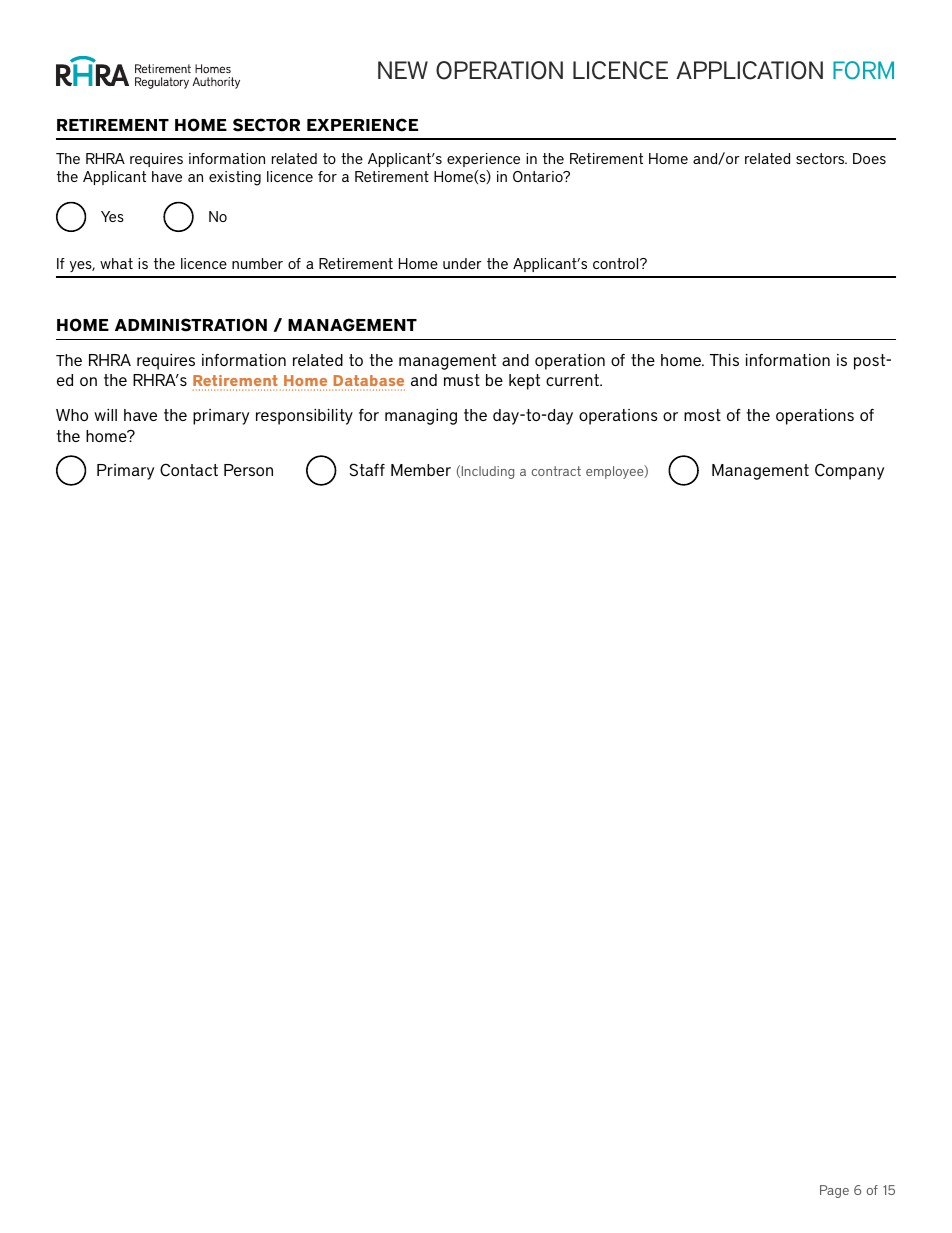 This screenshot has width=952, height=1233. Describe the element at coordinates (834, 1191) in the screenshot. I see `Page` at that location.
